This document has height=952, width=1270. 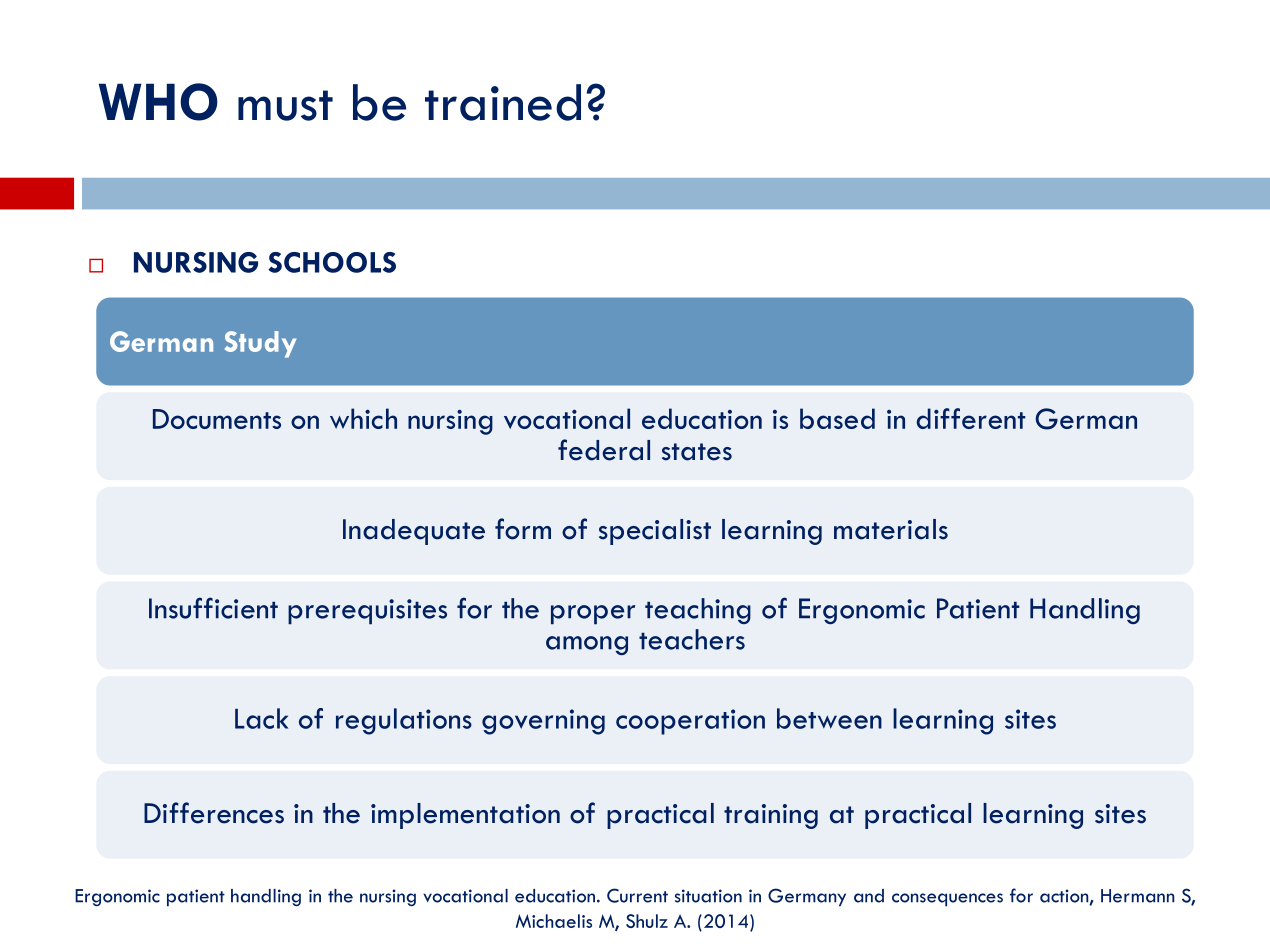 What do you see at coordinates (971, 418) in the document?
I see `different` at bounding box center [971, 418].
